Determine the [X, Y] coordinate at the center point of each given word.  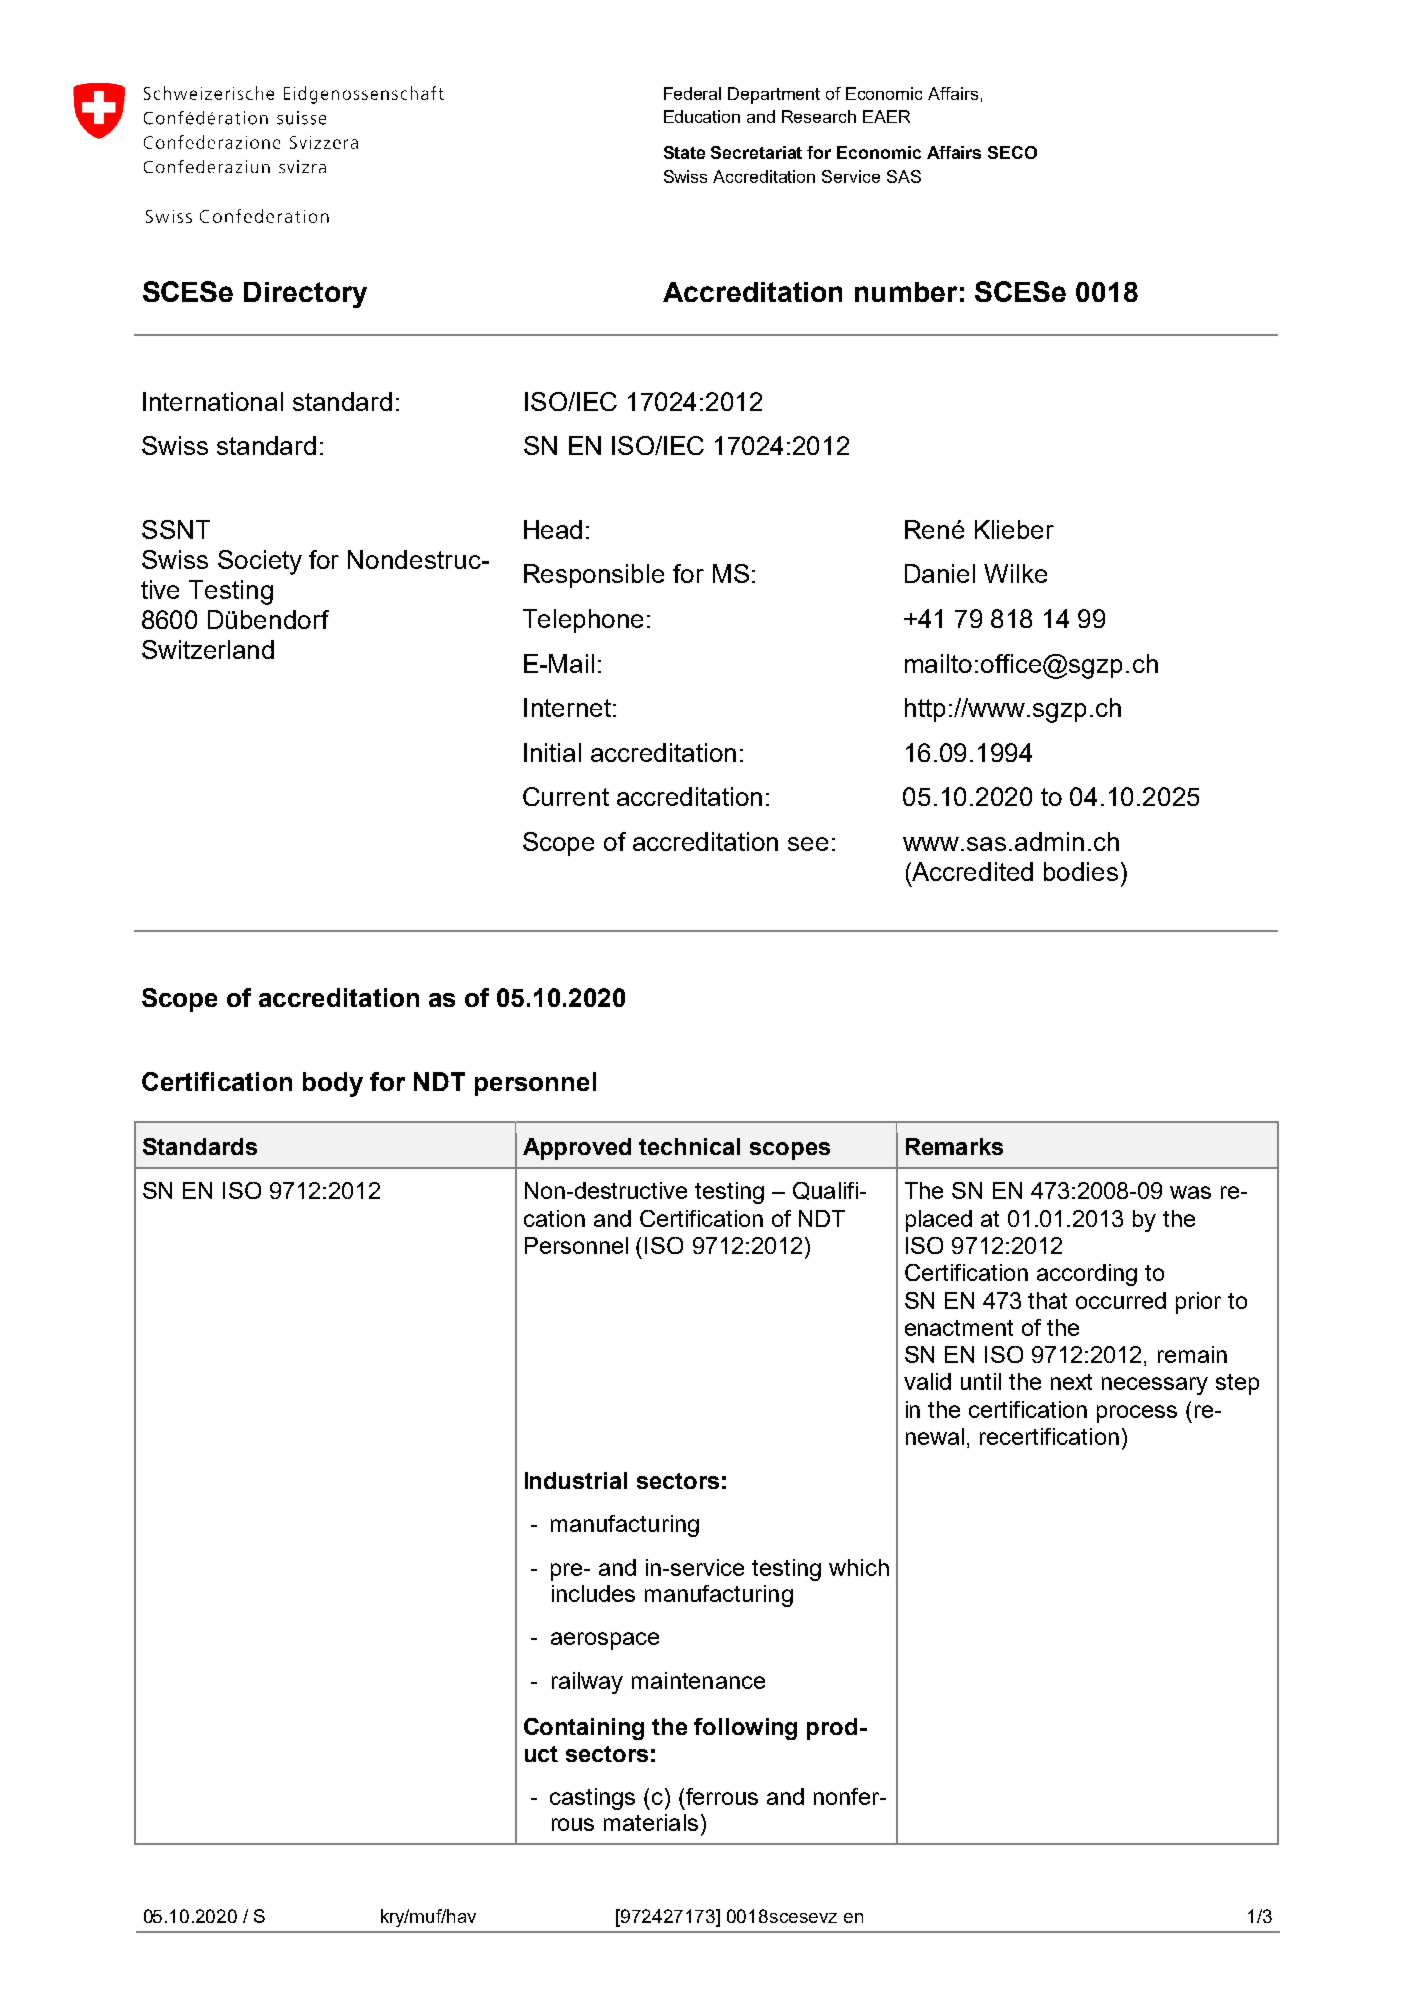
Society [260, 562]
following [745, 1729]
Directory [305, 295]
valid [927, 1381]
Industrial [576, 1480]
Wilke [1015, 573]
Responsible [594, 576]
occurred [1121, 1300]
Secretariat [756, 152]
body [333, 1084]
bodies [1081, 871]
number [906, 292]
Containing [584, 1729]
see [808, 844]
